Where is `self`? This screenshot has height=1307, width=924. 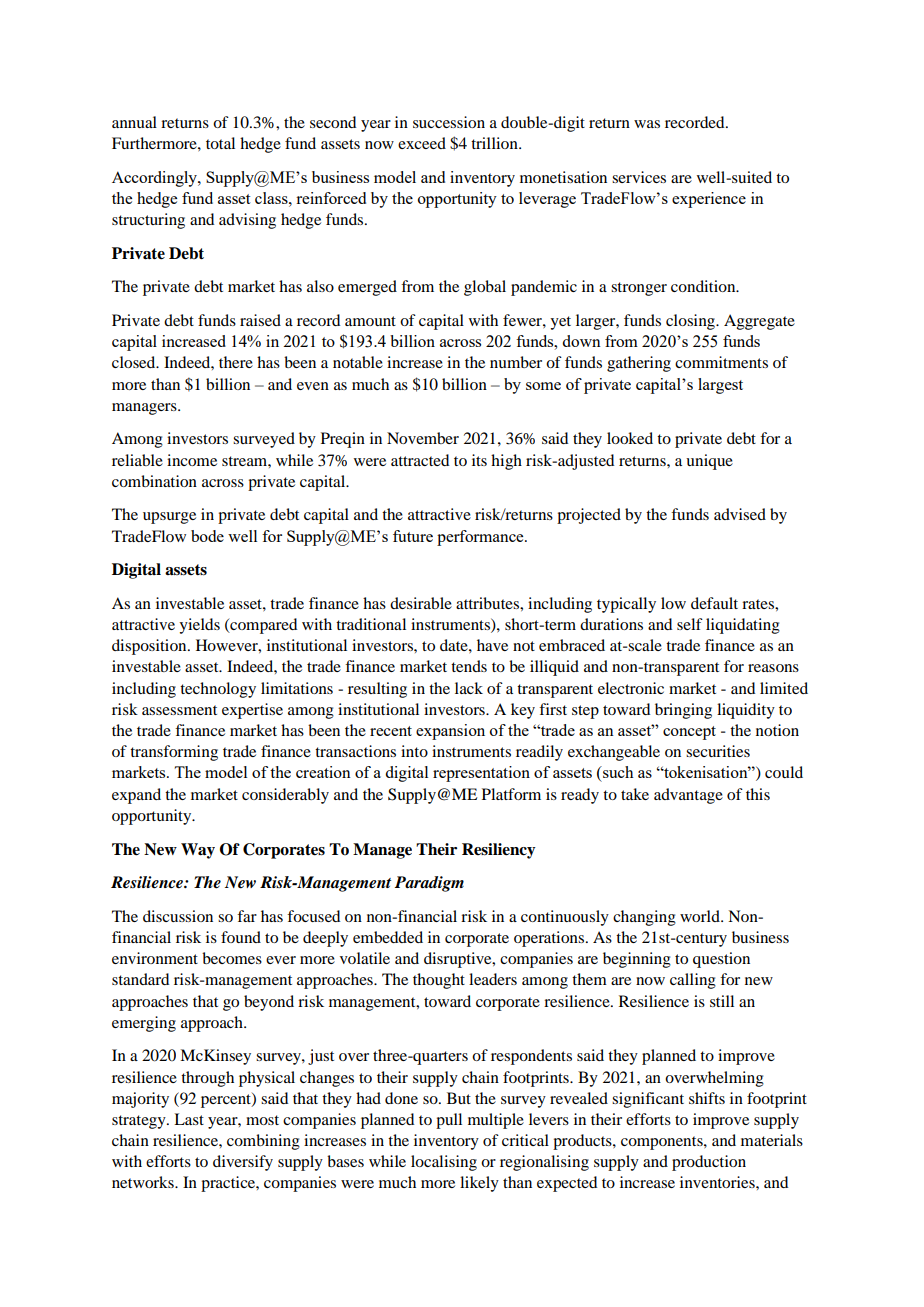 self is located at coordinates (690, 624).
